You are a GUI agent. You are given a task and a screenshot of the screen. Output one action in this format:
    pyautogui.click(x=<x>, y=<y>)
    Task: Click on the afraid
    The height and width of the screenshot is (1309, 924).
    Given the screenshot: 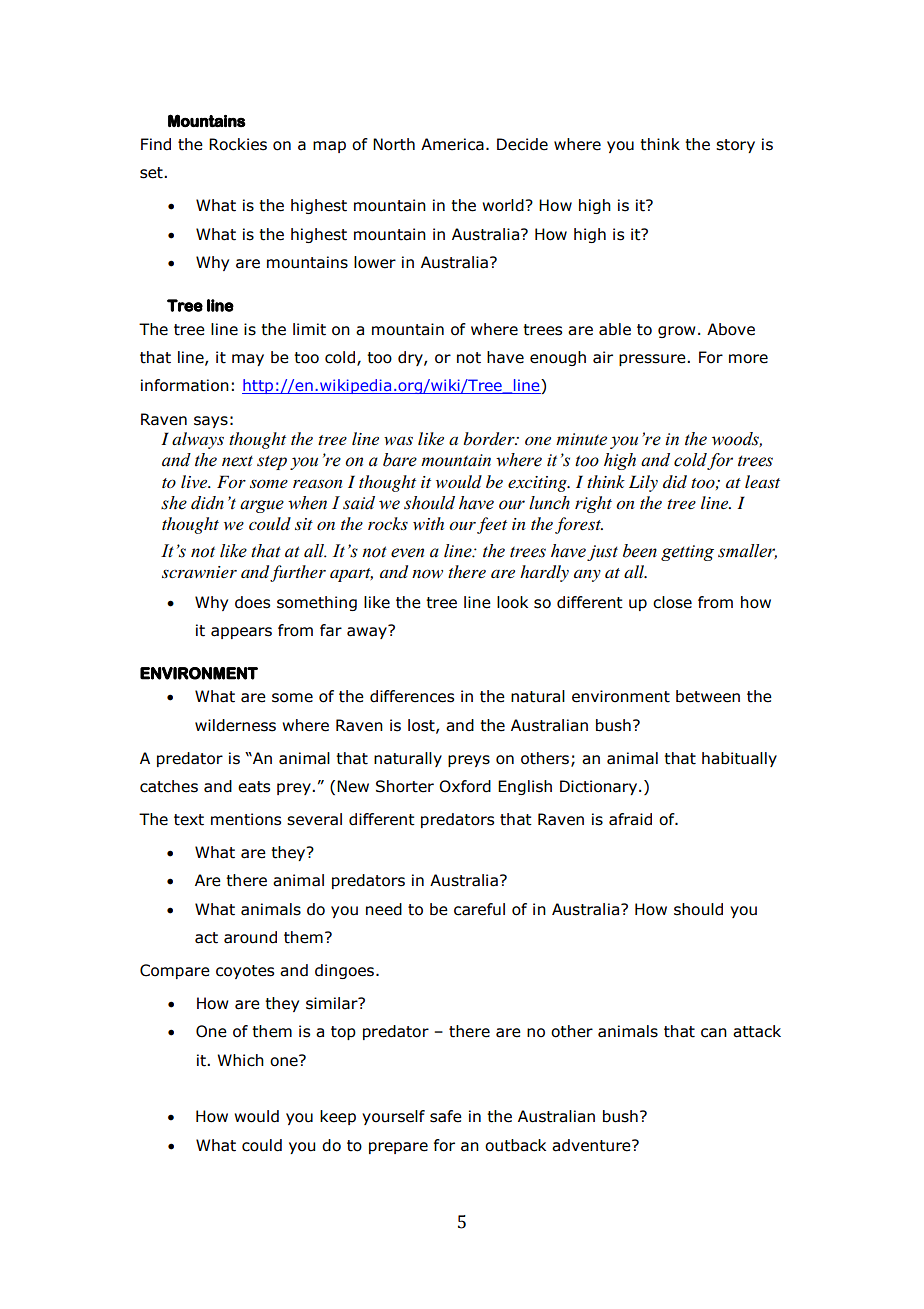 What is the action you would take?
    pyautogui.click(x=630, y=819)
